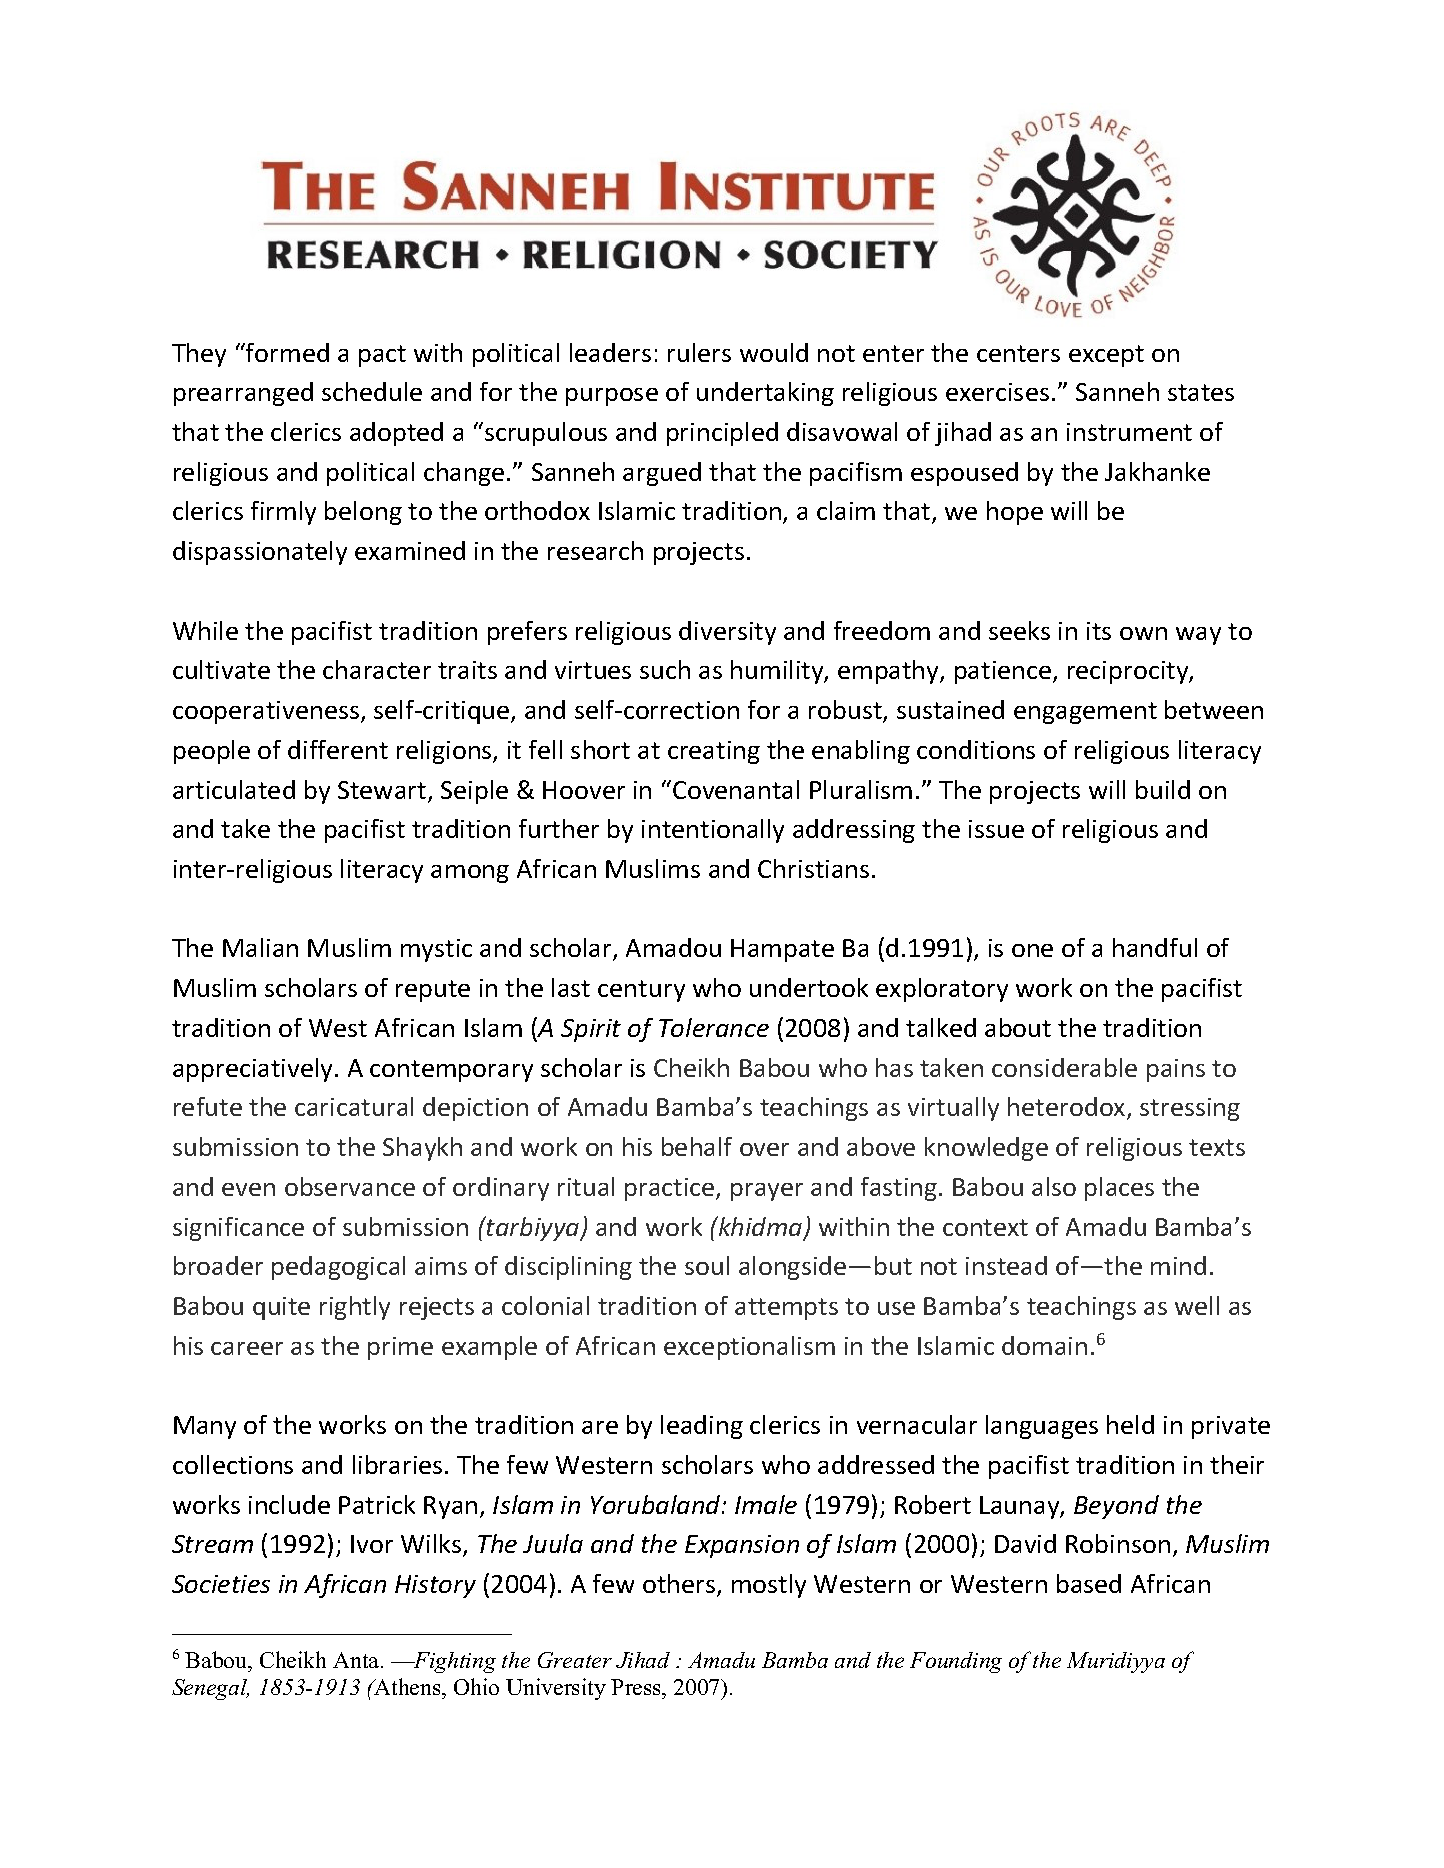  Describe the element at coordinates (637, 1687) in the page. I see `Press` at that location.
